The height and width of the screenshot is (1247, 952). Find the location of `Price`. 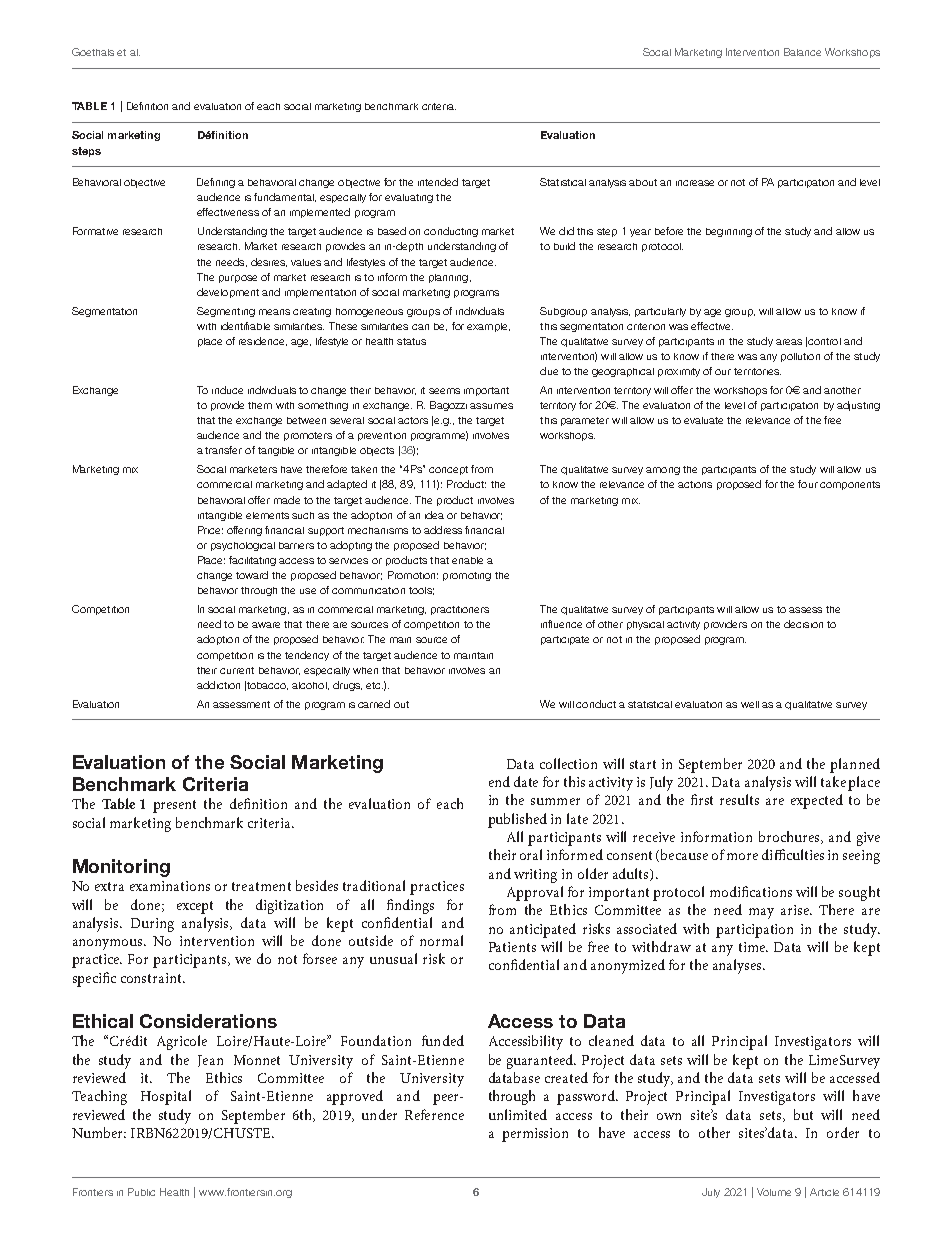

Price is located at coordinates (210, 530).
